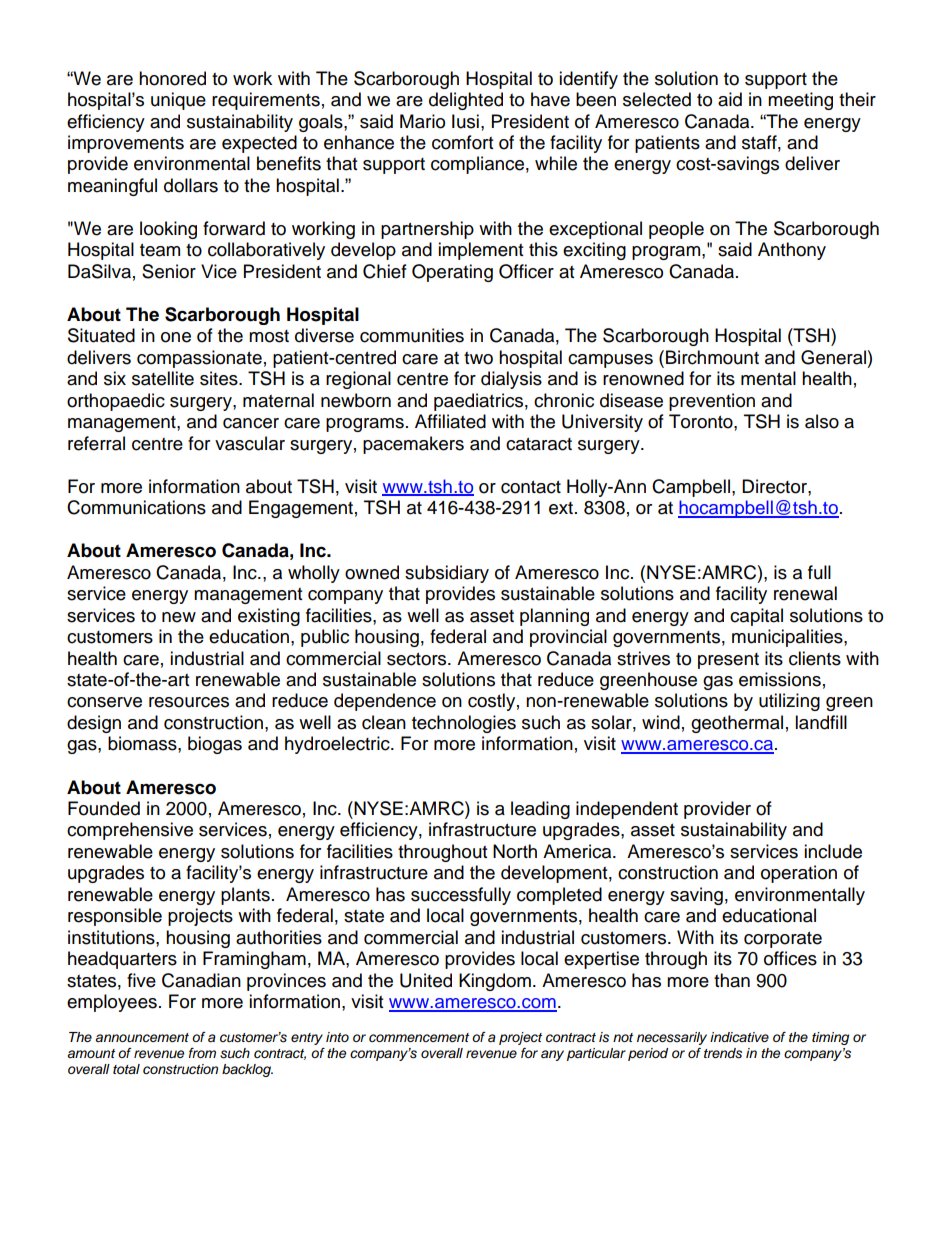 This page has width=952, height=1233. Describe the element at coordinates (800, 101) in the page. I see `meeting` at that location.
